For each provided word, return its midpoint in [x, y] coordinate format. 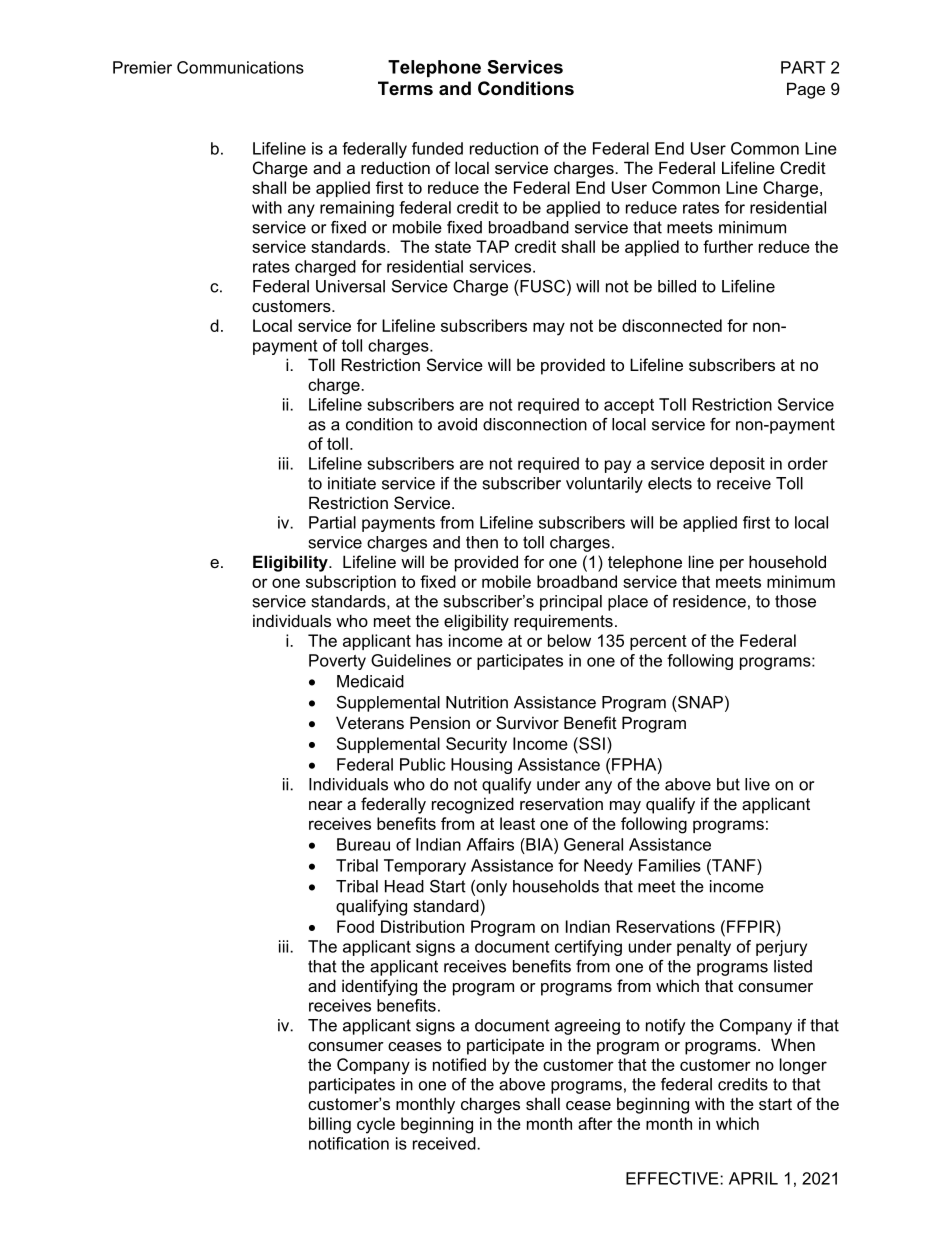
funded [437, 148]
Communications [240, 67]
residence [709, 601]
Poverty [337, 662]
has [429, 640]
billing [330, 1125]
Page [806, 90]
